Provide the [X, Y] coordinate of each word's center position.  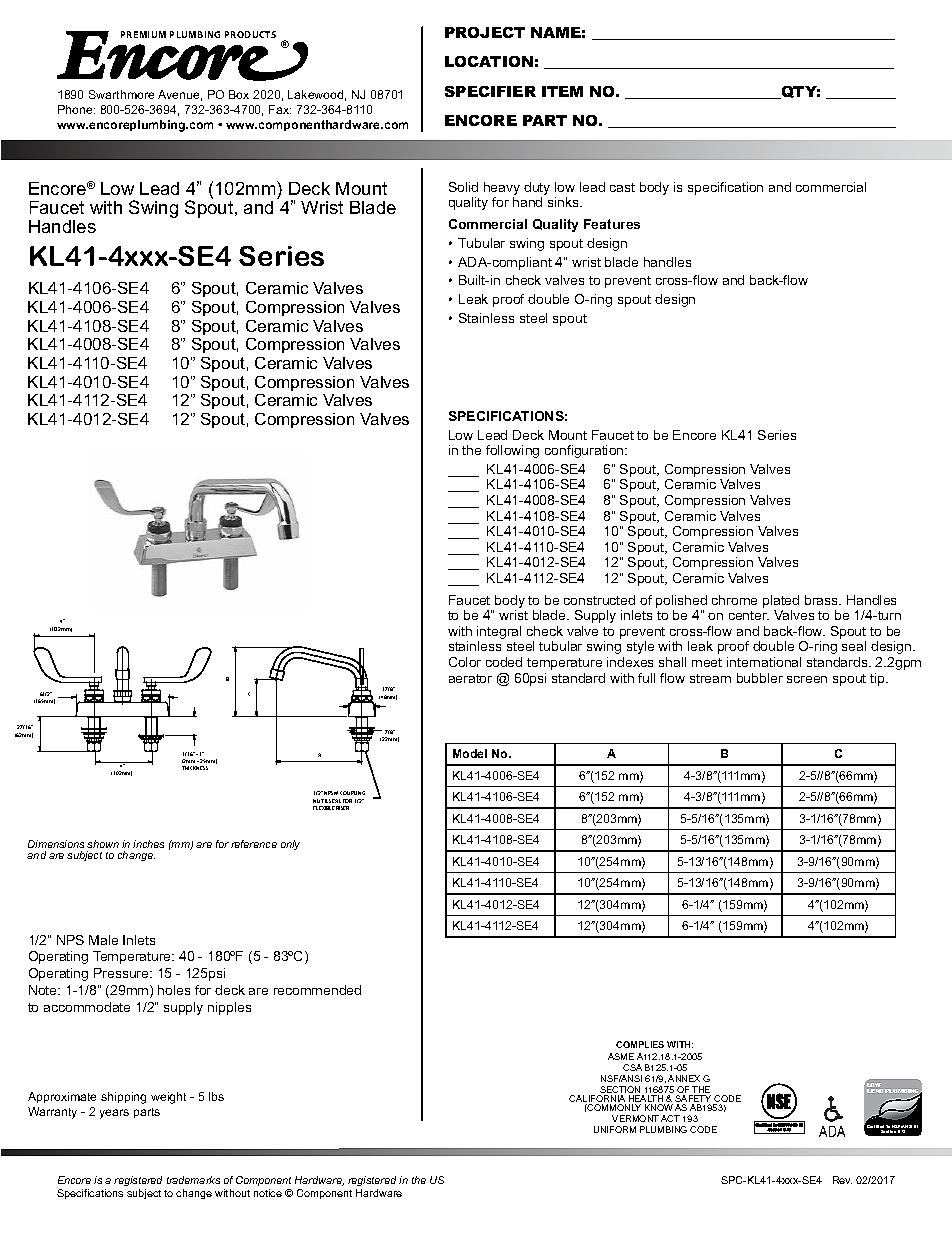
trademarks [193, 1180]
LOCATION [489, 61]
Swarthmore [121, 94]
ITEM [562, 91]
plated [781, 601]
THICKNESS [195, 768]
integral [499, 634]
